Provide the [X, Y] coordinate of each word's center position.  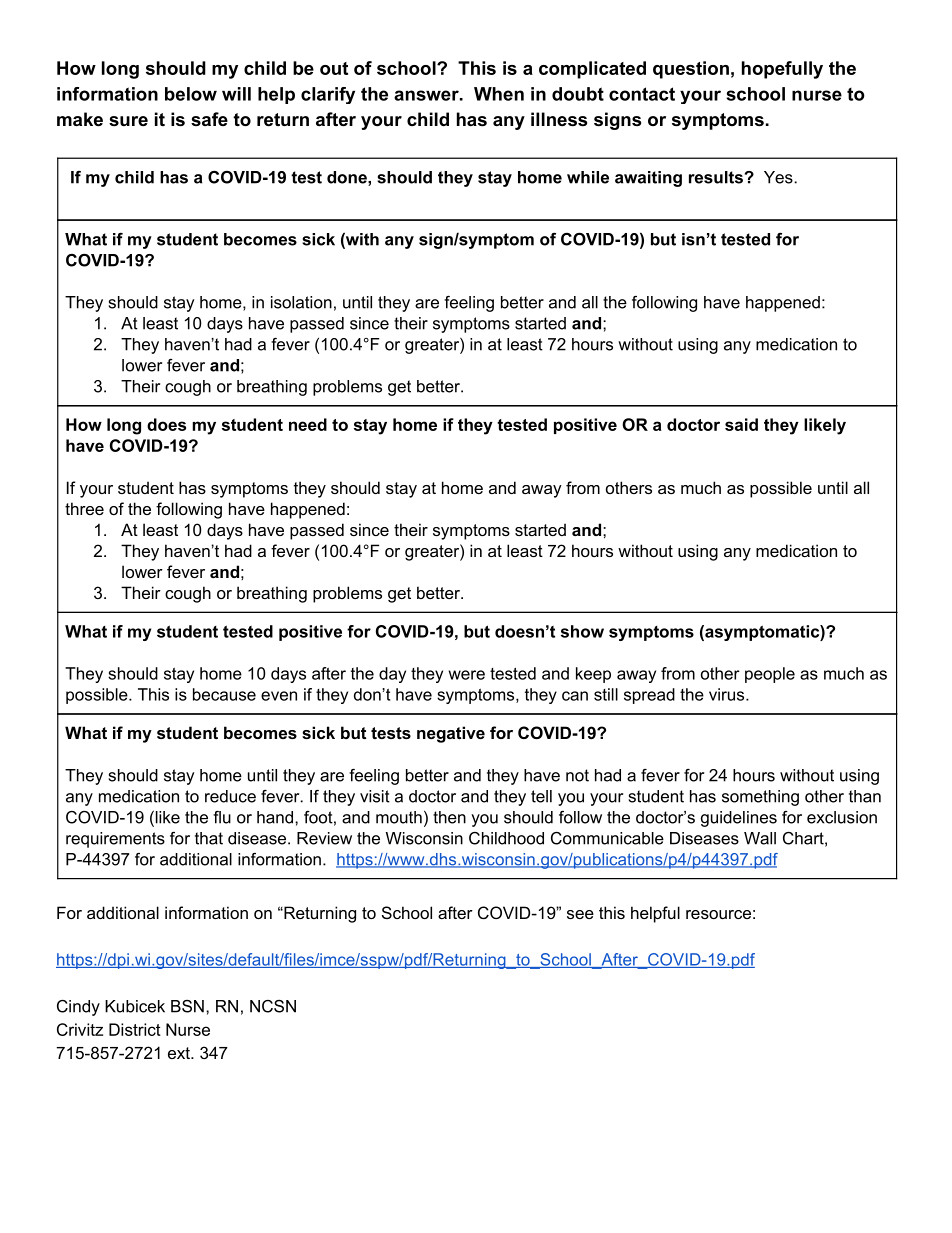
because [224, 694]
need [308, 424]
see [580, 914]
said [741, 424]
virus [728, 694]
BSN [187, 1006]
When [499, 94]
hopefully [782, 70]
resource [718, 914]
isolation [301, 302]
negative [451, 734]
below [191, 94]
